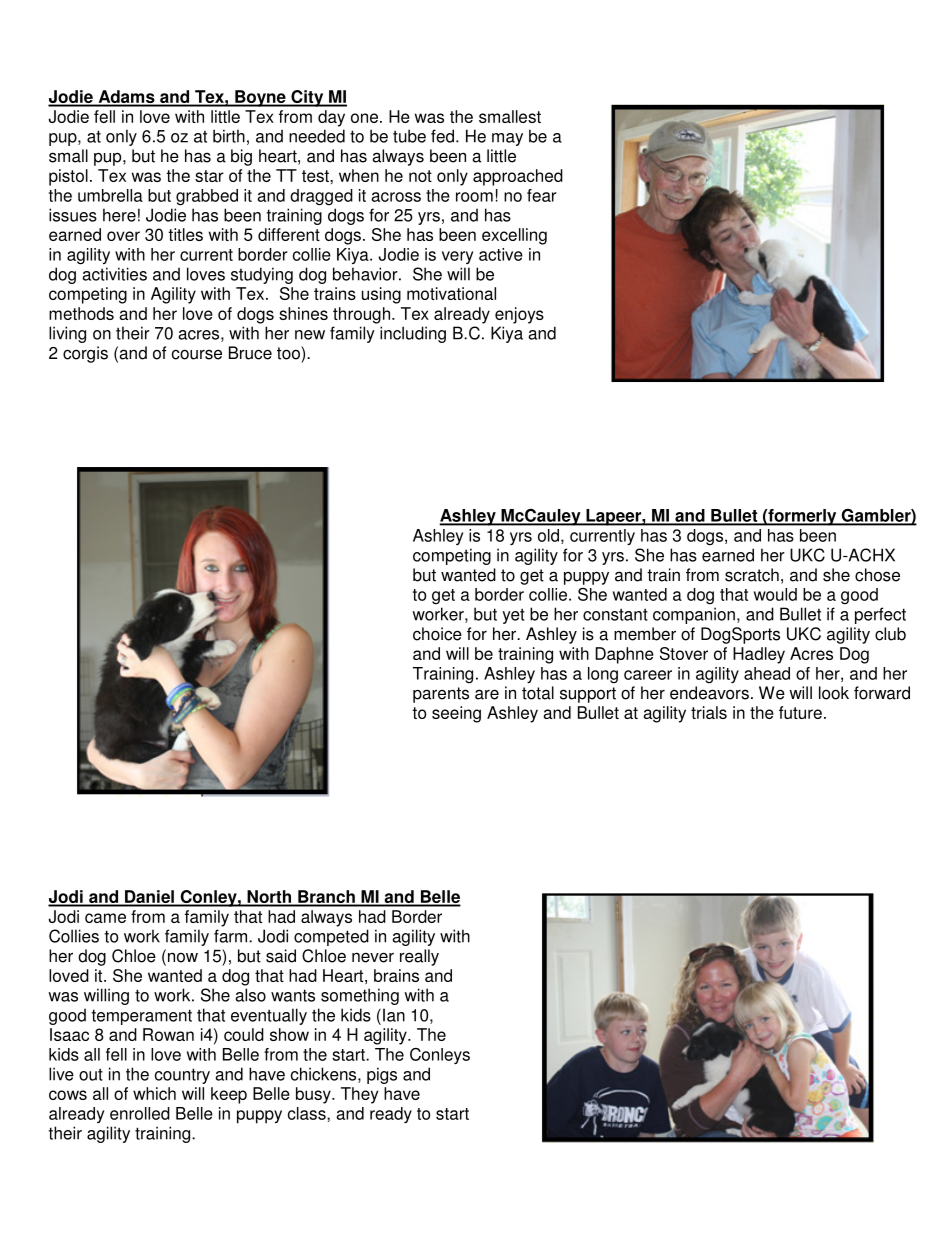 The width and height of the document is (952, 1233). Describe the element at coordinates (197, 354) in the document. I see `course` at that location.
